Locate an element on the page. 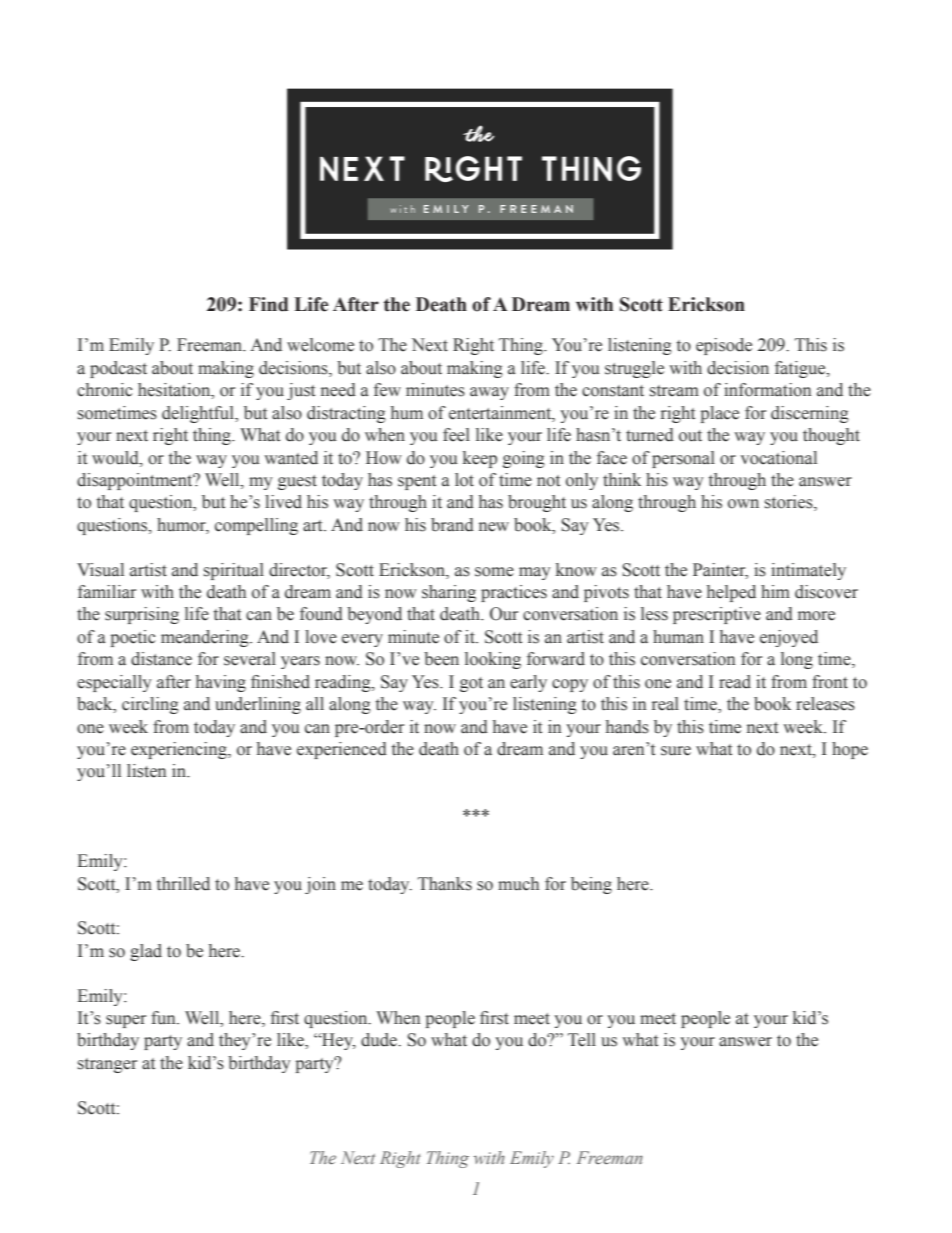 This document has width=952, height=1233. fun is located at coordinates (164, 1018).
